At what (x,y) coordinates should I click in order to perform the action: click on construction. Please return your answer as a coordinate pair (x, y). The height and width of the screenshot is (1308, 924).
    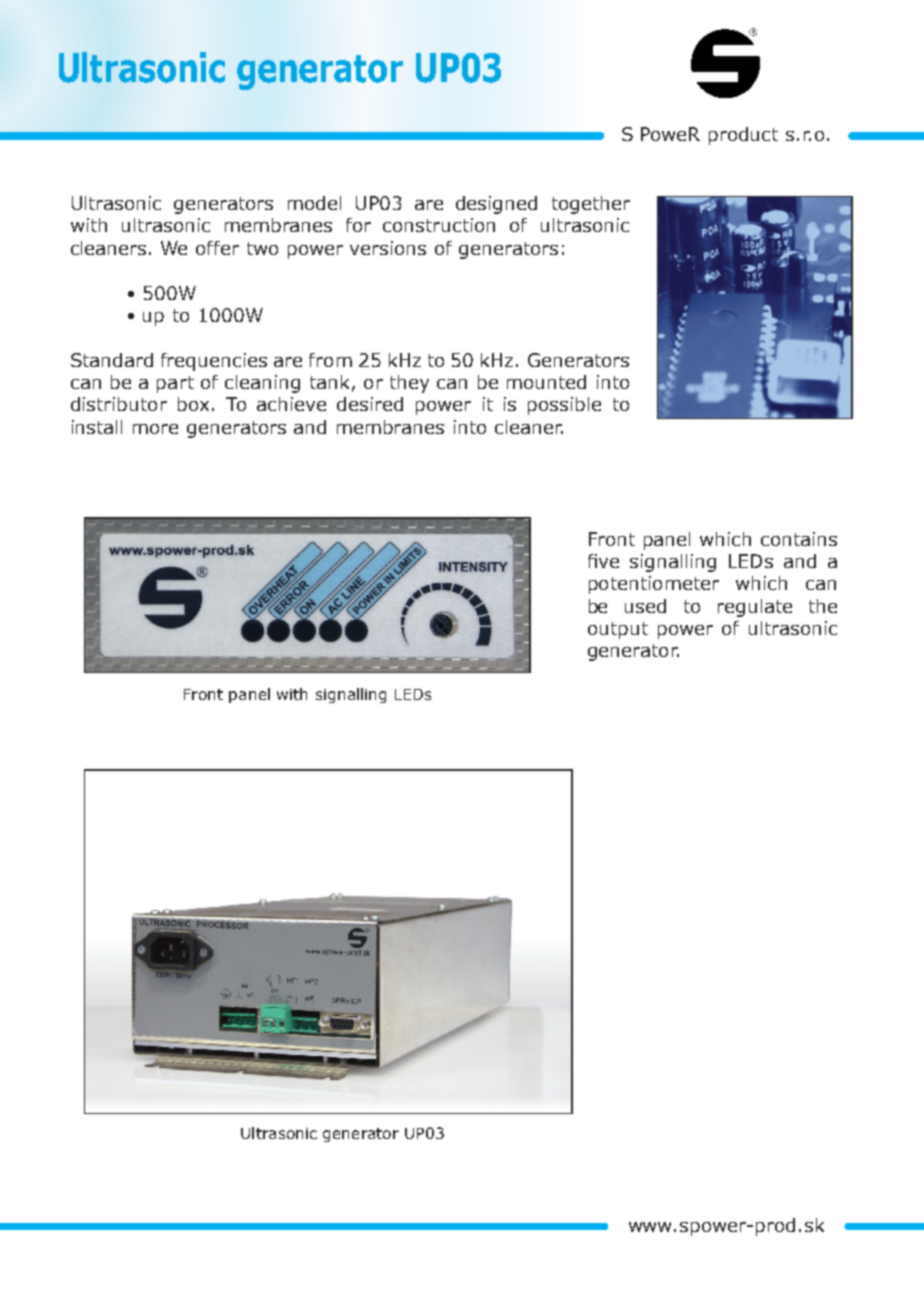
    Looking at the image, I should click on (439, 225).
